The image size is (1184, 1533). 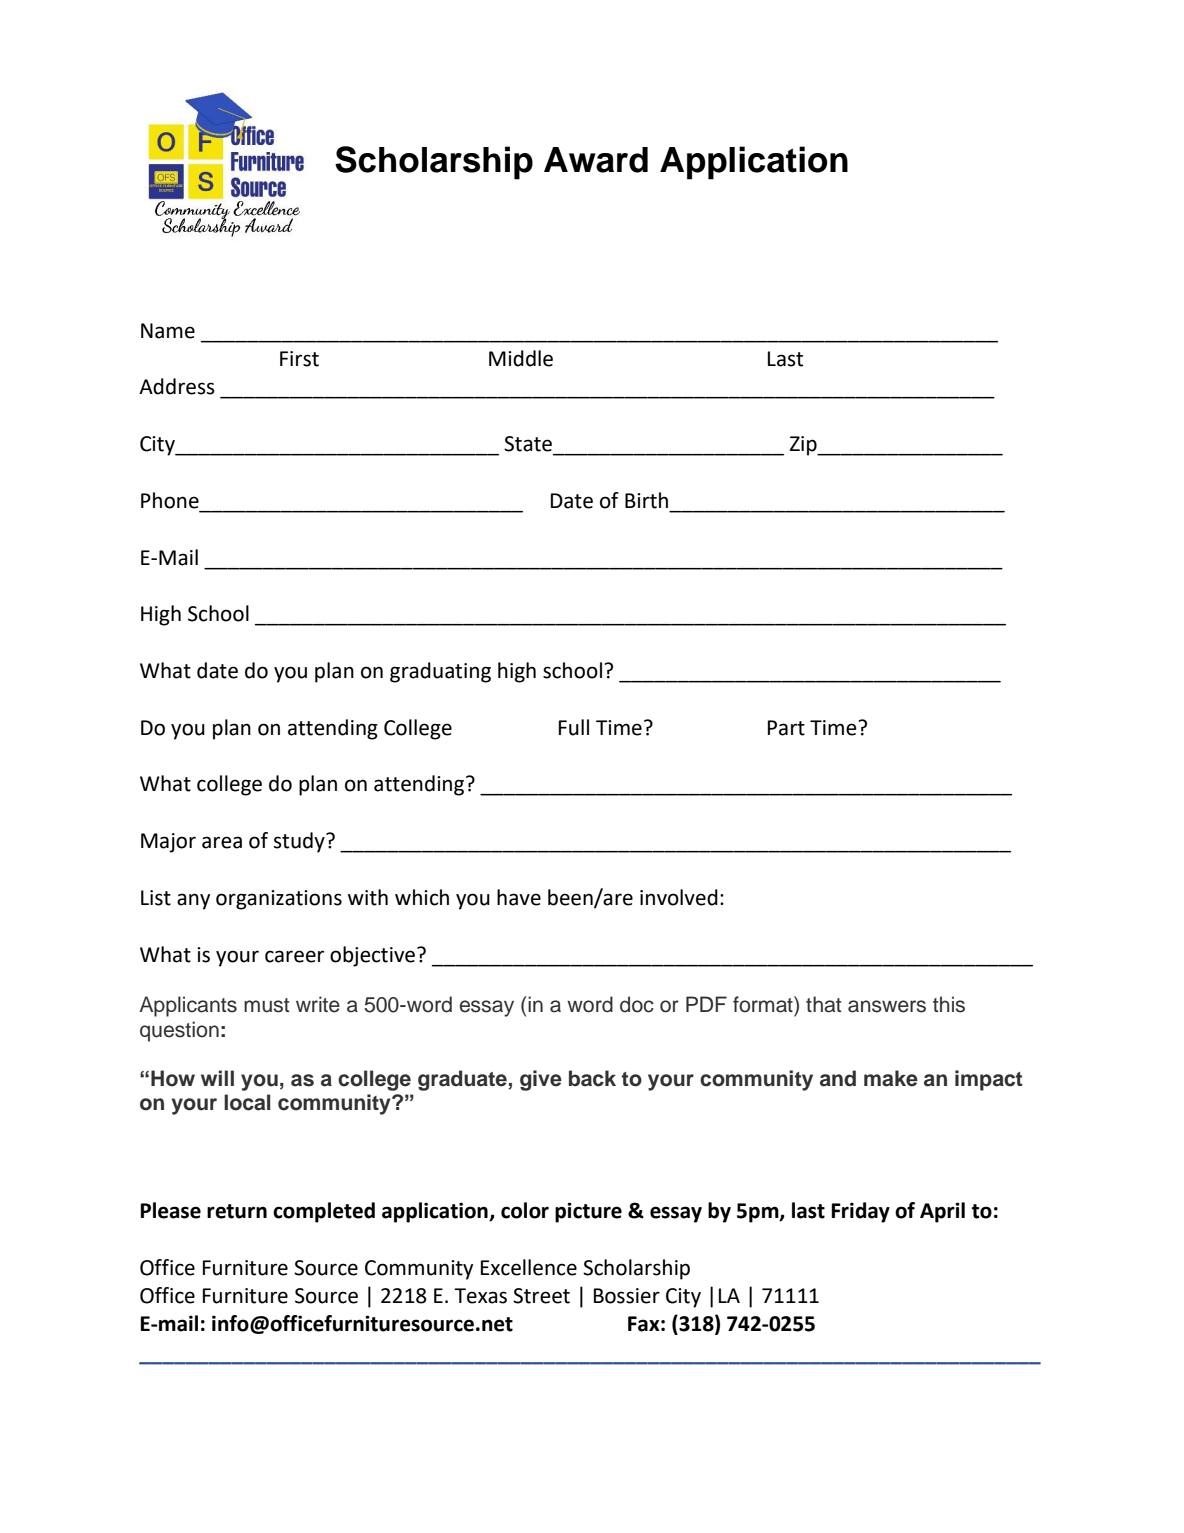 What do you see at coordinates (887, 1006) in the page?
I see `answers` at bounding box center [887, 1006].
